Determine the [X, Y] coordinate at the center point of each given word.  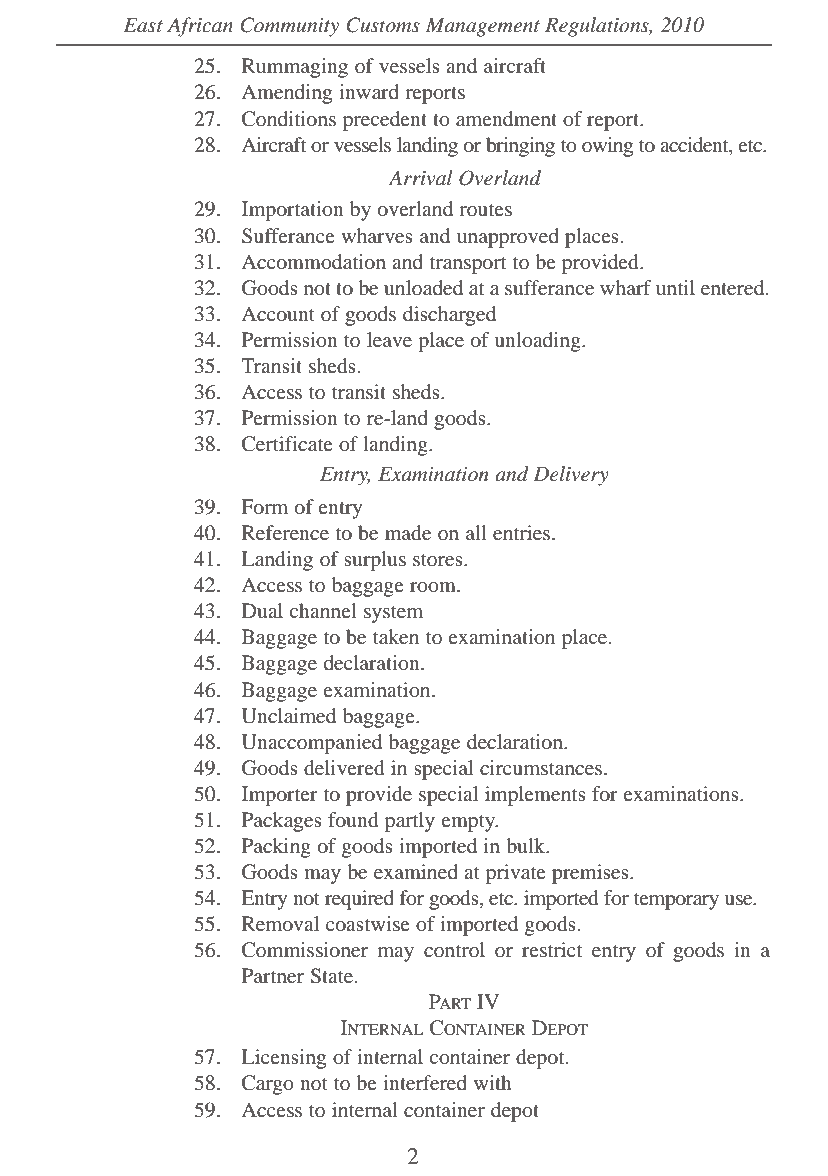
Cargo [268, 1085]
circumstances [542, 767]
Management [483, 27]
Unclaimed [289, 716]
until [675, 287]
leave [389, 339]
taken [396, 636]
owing [607, 147]
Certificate [287, 444]
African [200, 27]
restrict [552, 949]
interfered [425, 1082]
